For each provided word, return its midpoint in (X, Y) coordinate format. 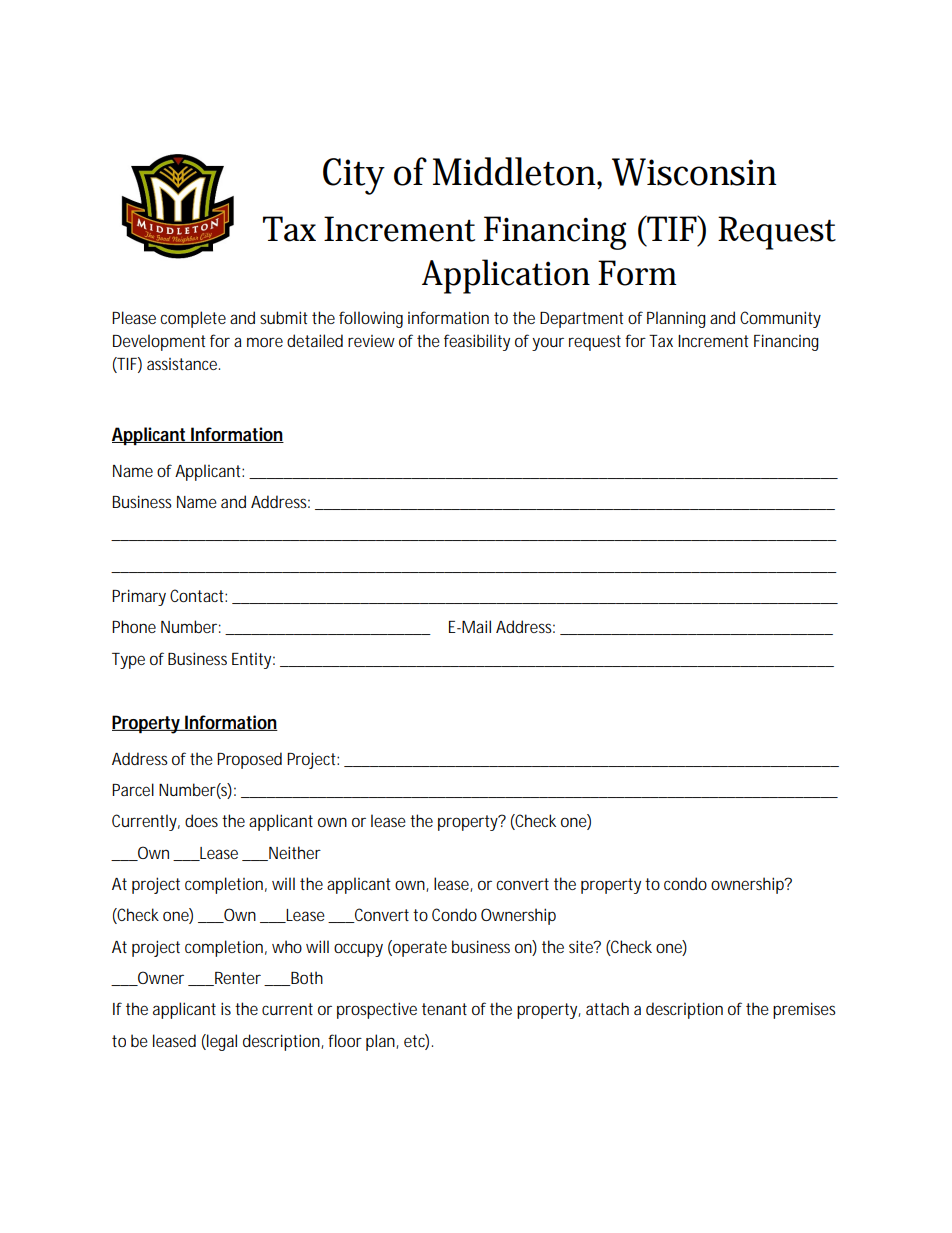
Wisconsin (694, 172)
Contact (198, 595)
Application (506, 276)
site (582, 946)
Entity (253, 661)
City (354, 176)
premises (804, 1010)
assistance (183, 364)
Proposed (249, 760)
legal (221, 1042)
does (201, 820)
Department (582, 320)
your (548, 344)
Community (780, 319)
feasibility (477, 342)
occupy (358, 950)
